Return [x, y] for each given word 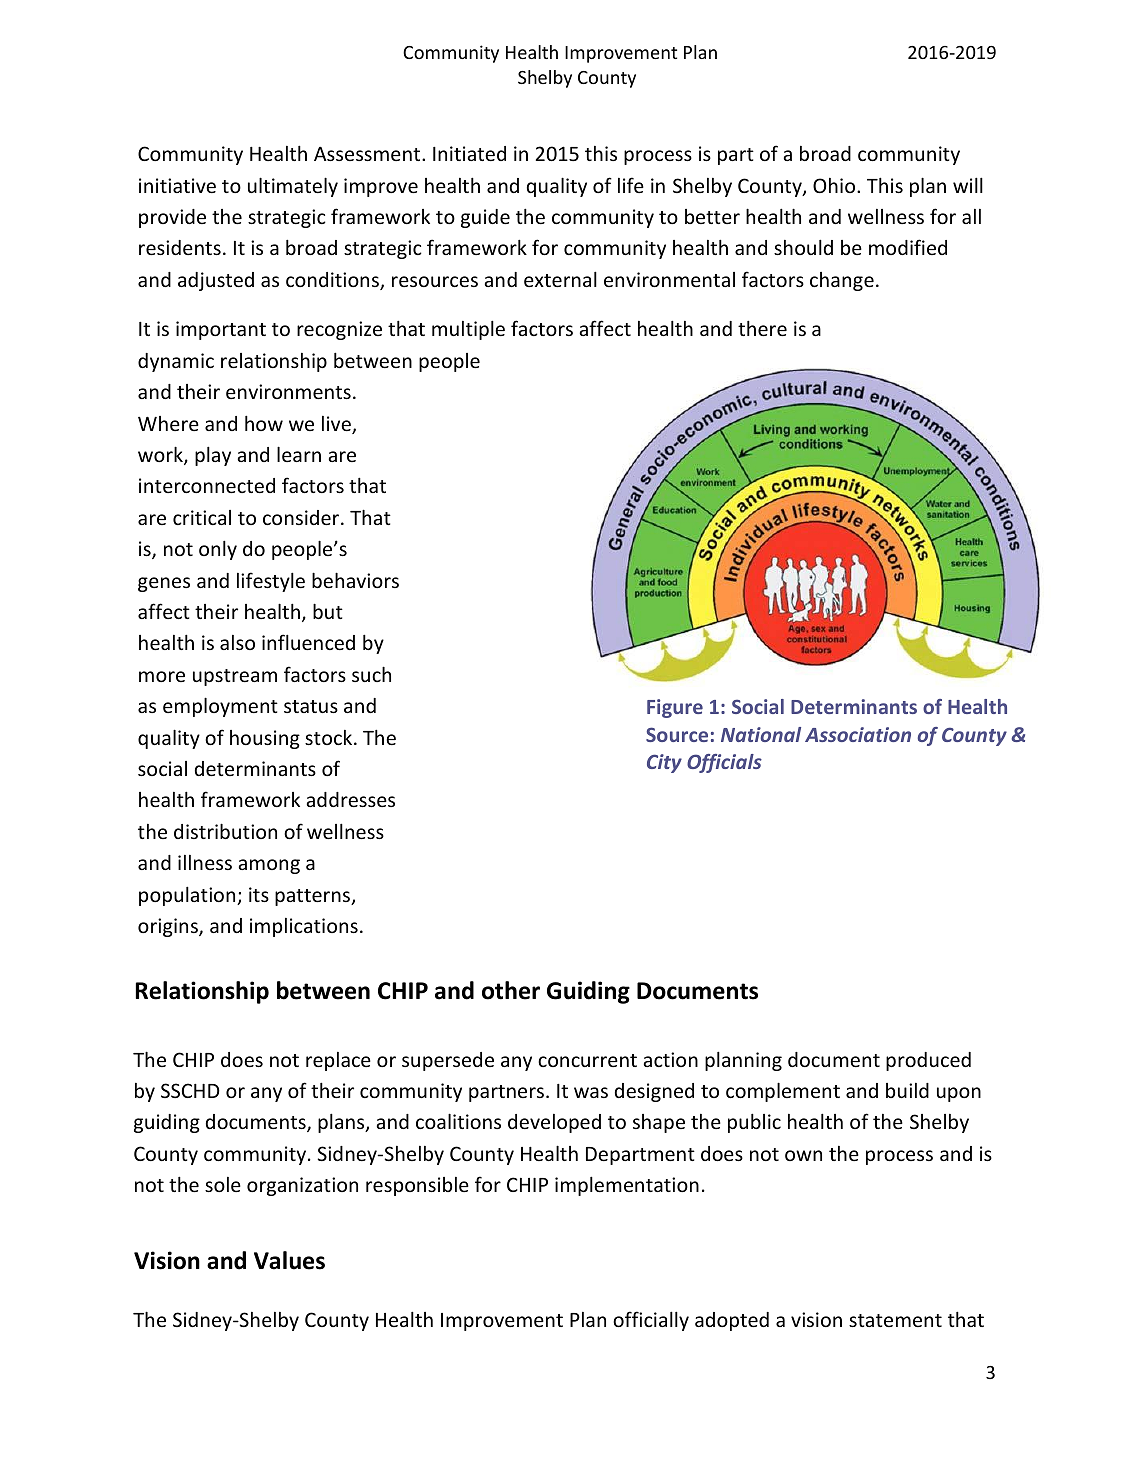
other [511, 990]
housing [265, 739]
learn [299, 454]
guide [485, 218]
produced [928, 1061]
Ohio [835, 185]
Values [289, 1260]
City [664, 763]
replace [338, 1061]
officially [651, 1321]
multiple [468, 330]
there [762, 328]
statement [895, 1320]
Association [858, 734]
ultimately [293, 187]
